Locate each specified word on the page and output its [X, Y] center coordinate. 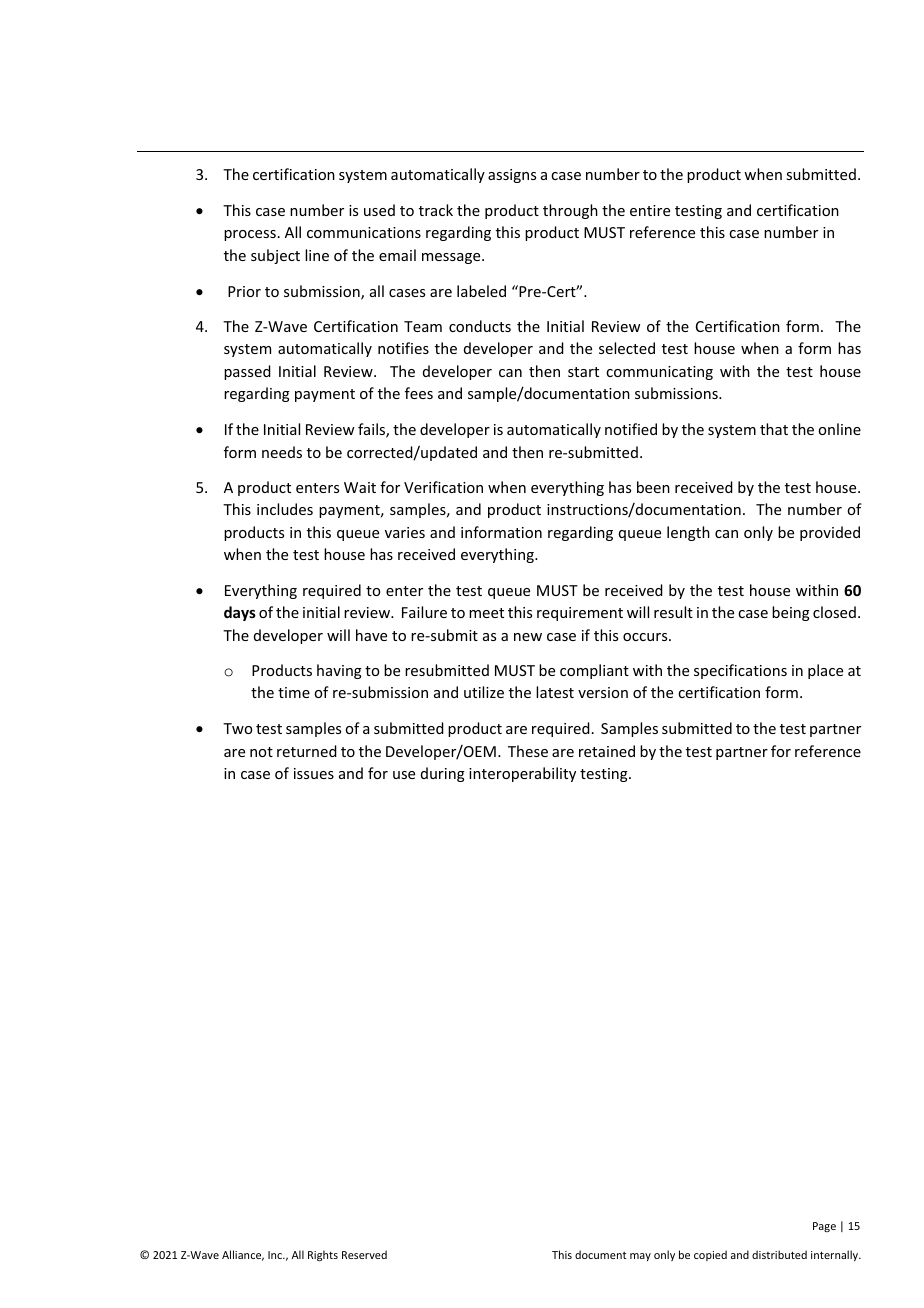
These [528, 751]
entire [650, 210]
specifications [740, 671]
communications [364, 232]
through [570, 211]
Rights [323, 1256]
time [294, 692]
